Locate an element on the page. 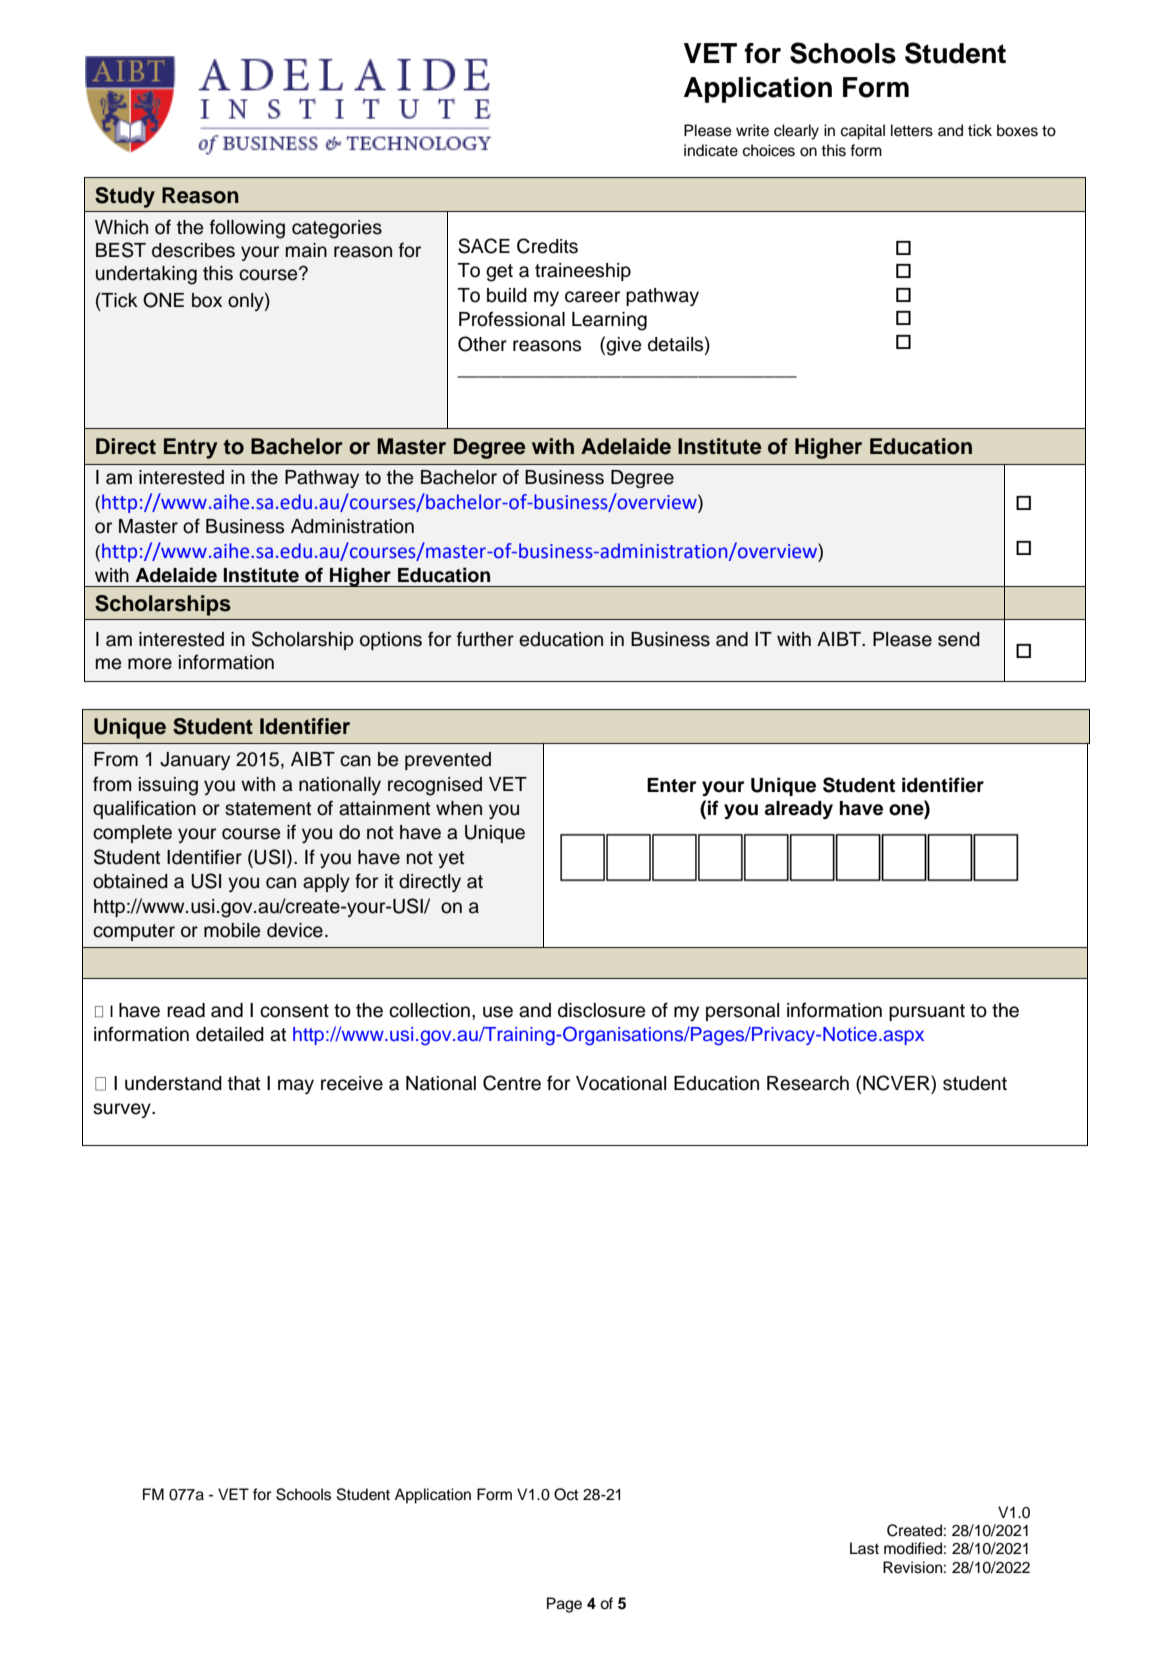 This document has width=1172, height=1658. Last is located at coordinates (864, 1548).
